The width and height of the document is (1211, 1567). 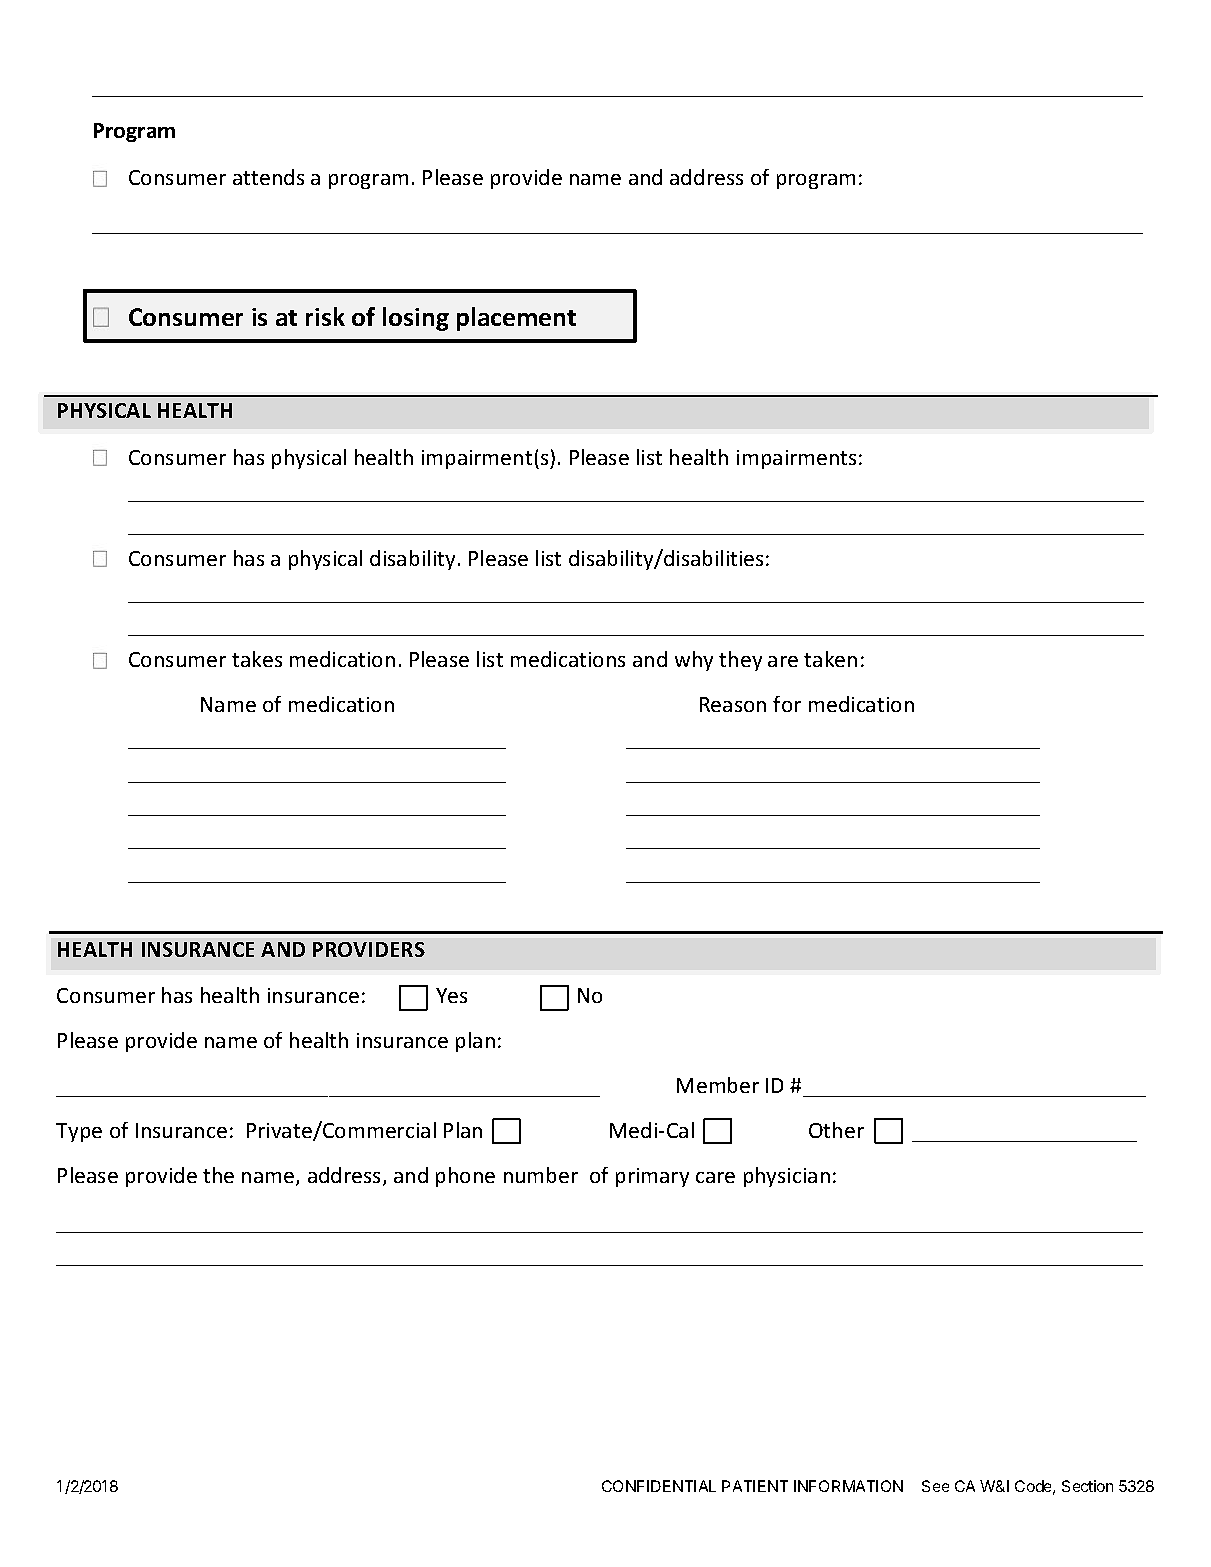 What do you see at coordinates (740, 661) in the document?
I see `they` at bounding box center [740, 661].
